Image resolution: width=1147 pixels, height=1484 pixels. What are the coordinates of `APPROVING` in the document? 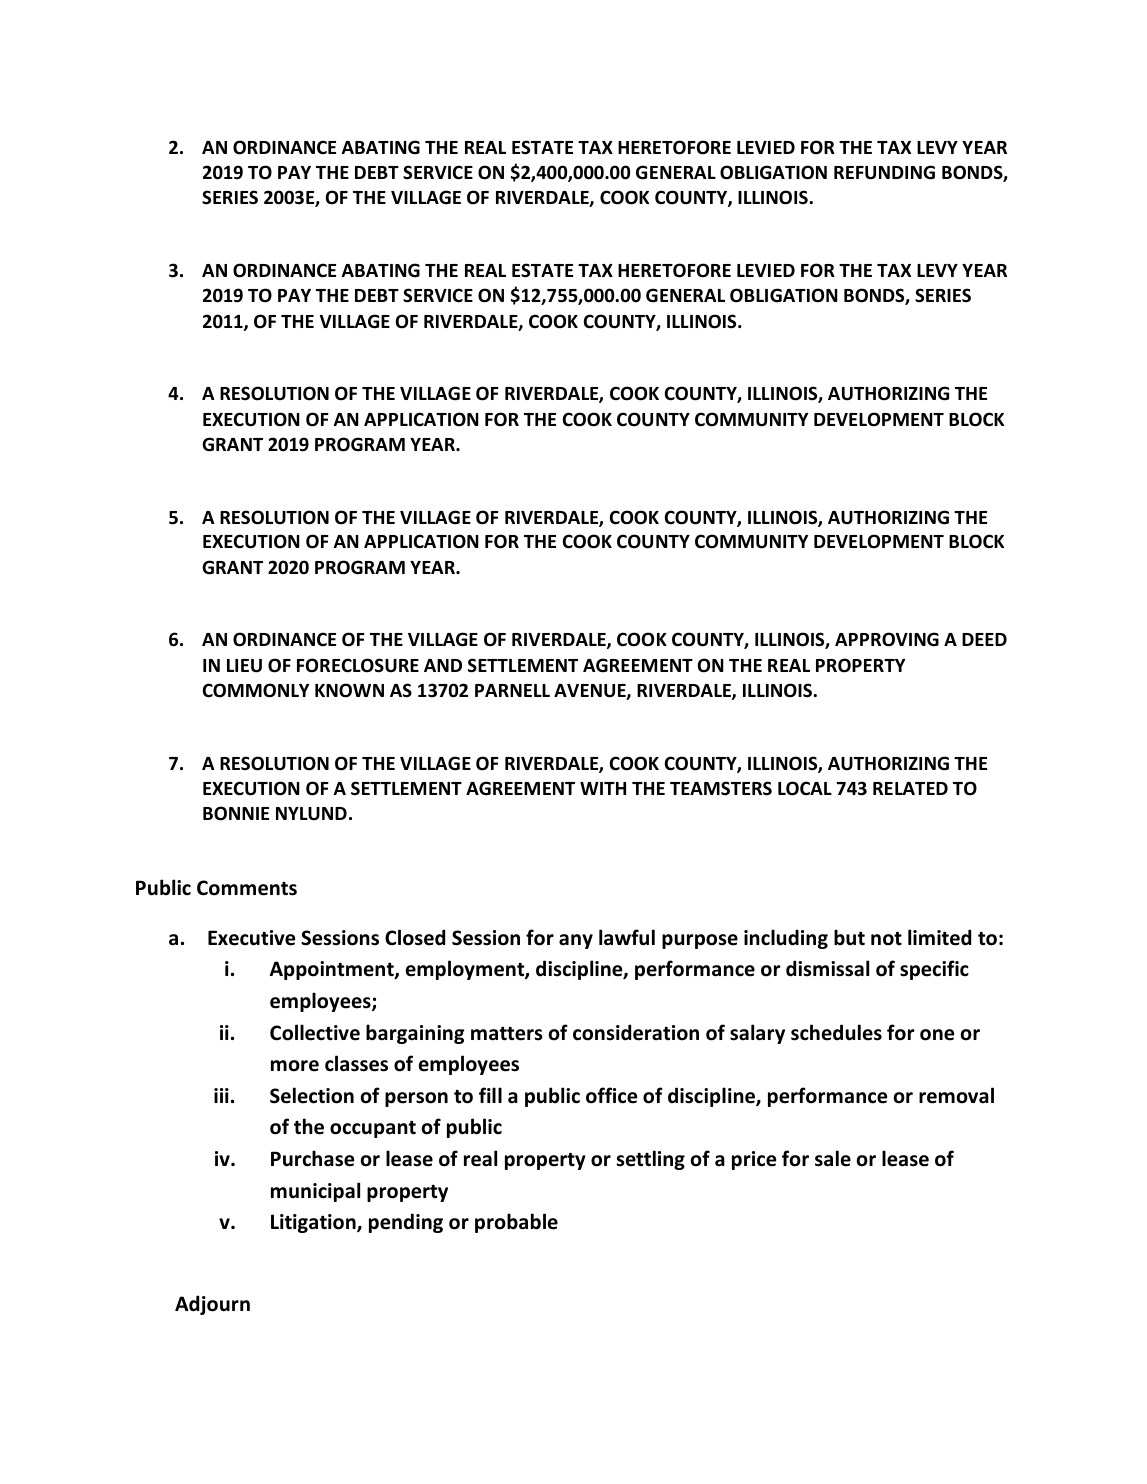 It's located at (887, 639).
